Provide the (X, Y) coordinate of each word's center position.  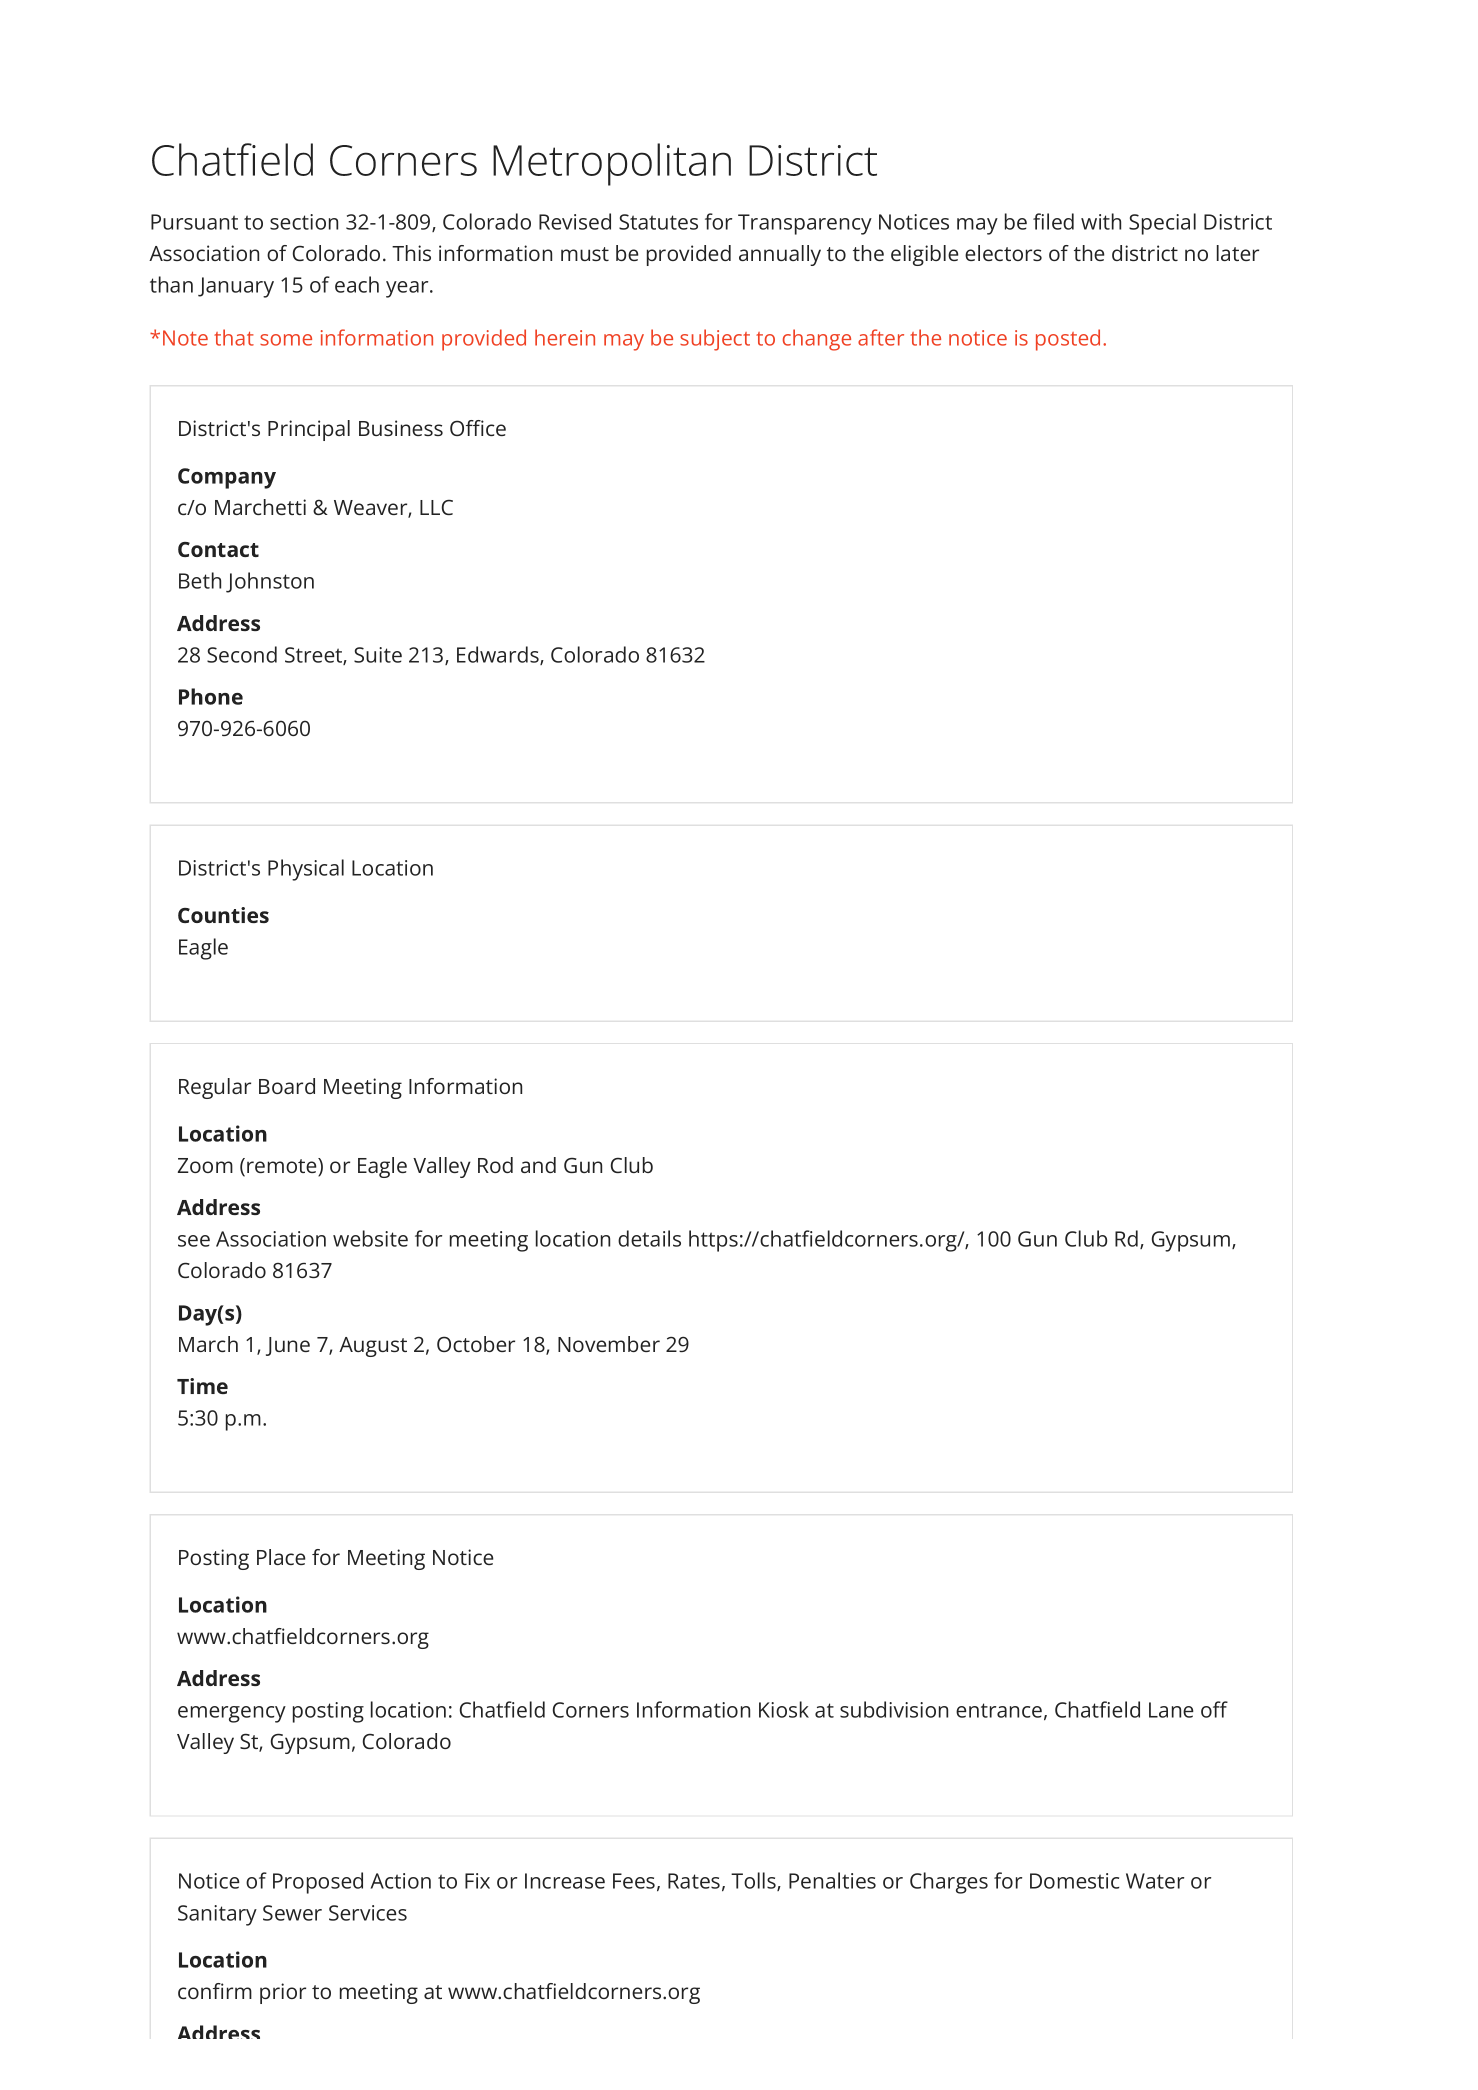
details (649, 1238)
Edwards (499, 655)
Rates (694, 1881)
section (304, 222)
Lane (1171, 1710)
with (1101, 221)
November (609, 1344)
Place (281, 1557)
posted (1068, 340)
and (538, 1165)
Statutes (658, 222)
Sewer (292, 1913)
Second (242, 654)
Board (287, 1086)
